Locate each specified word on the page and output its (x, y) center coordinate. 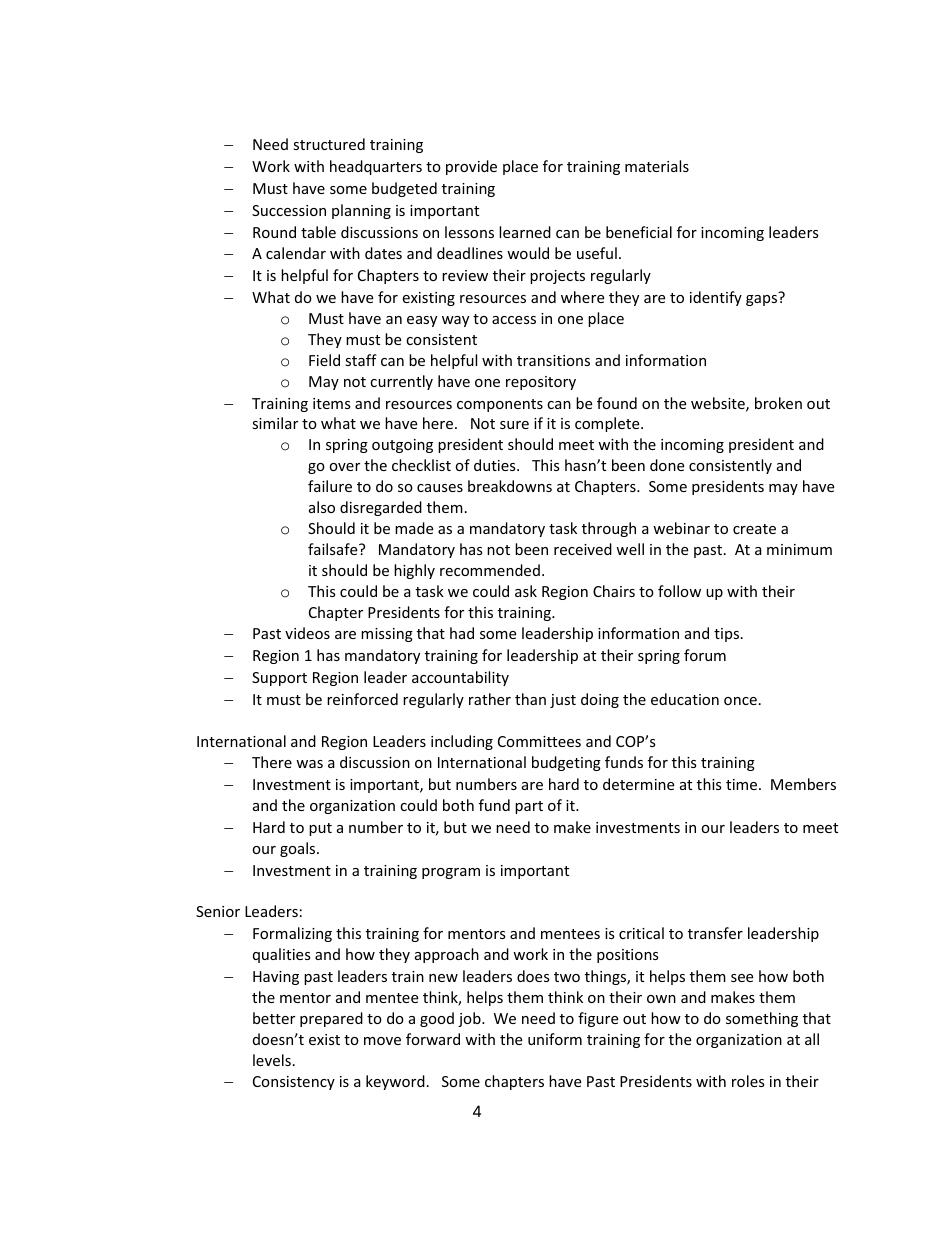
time (743, 784)
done (667, 465)
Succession (289, 210)
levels (272, 1060)
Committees (539, 741)
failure (330, 486)
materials (657, 166)
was (309, 764)
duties (496, 465)
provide (471, 167)
